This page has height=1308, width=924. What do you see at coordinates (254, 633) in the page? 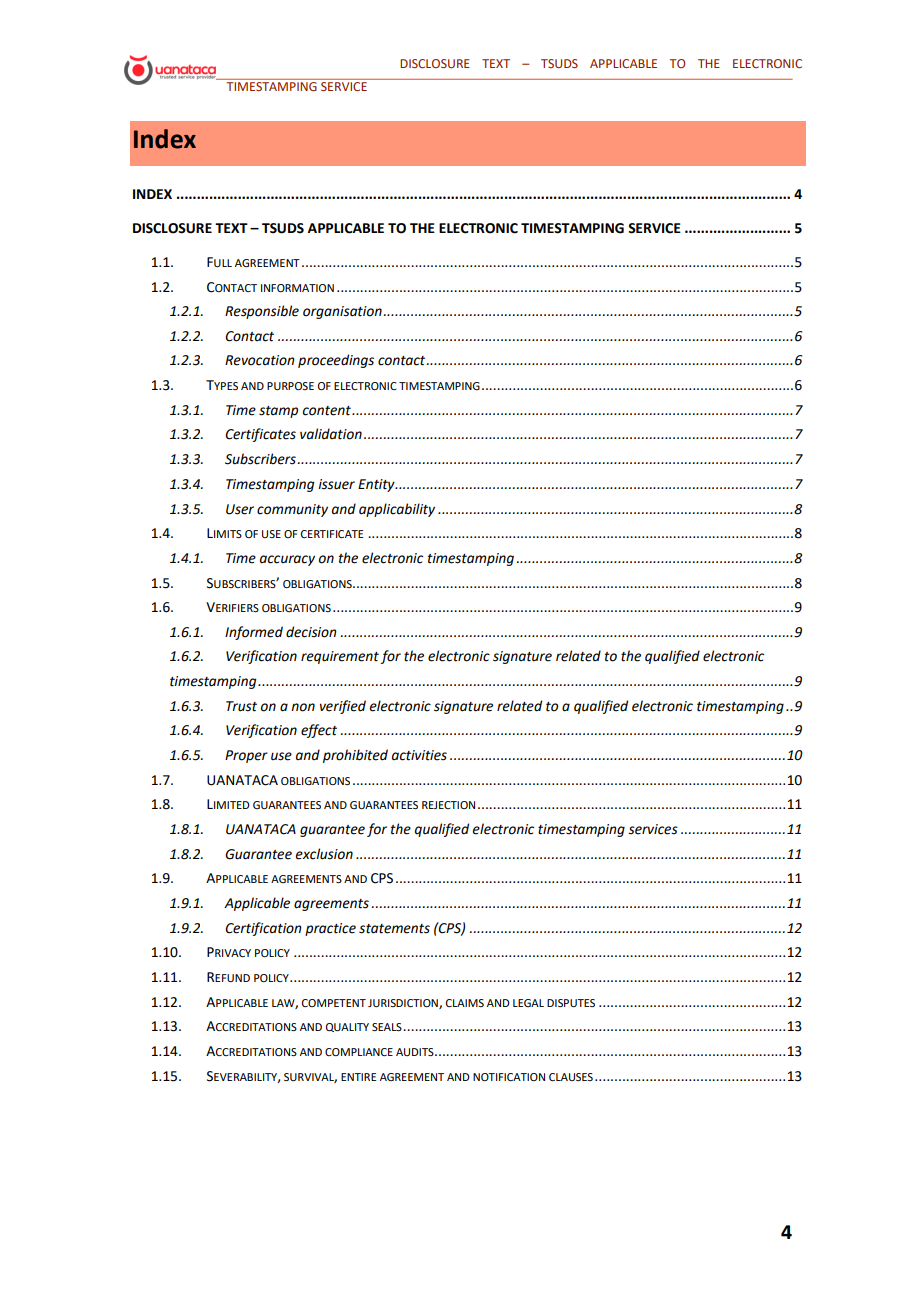
I see `Informed` at bounding box center [254, 633].
